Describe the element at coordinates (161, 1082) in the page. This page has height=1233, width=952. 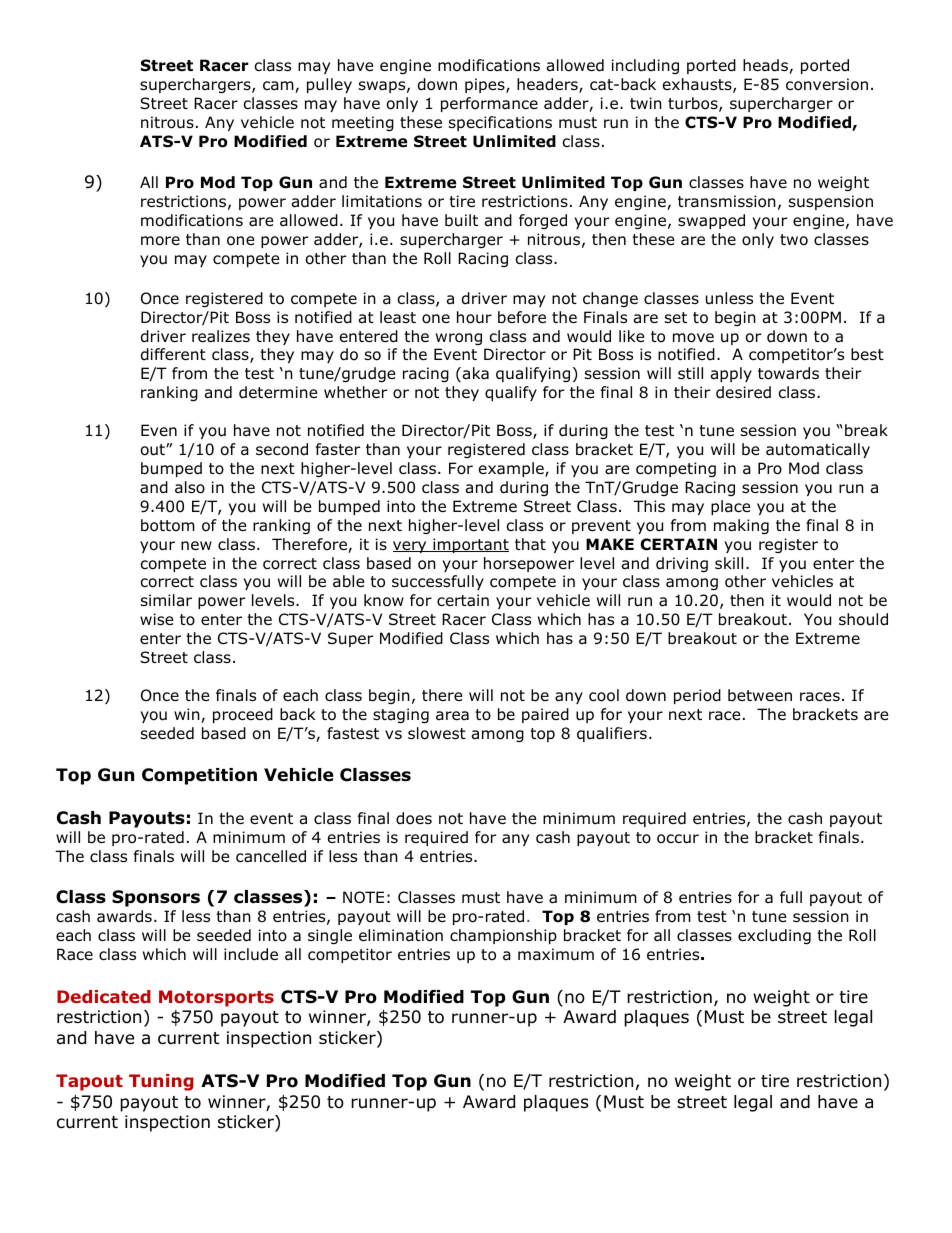
I see `Tuning` at that location.
